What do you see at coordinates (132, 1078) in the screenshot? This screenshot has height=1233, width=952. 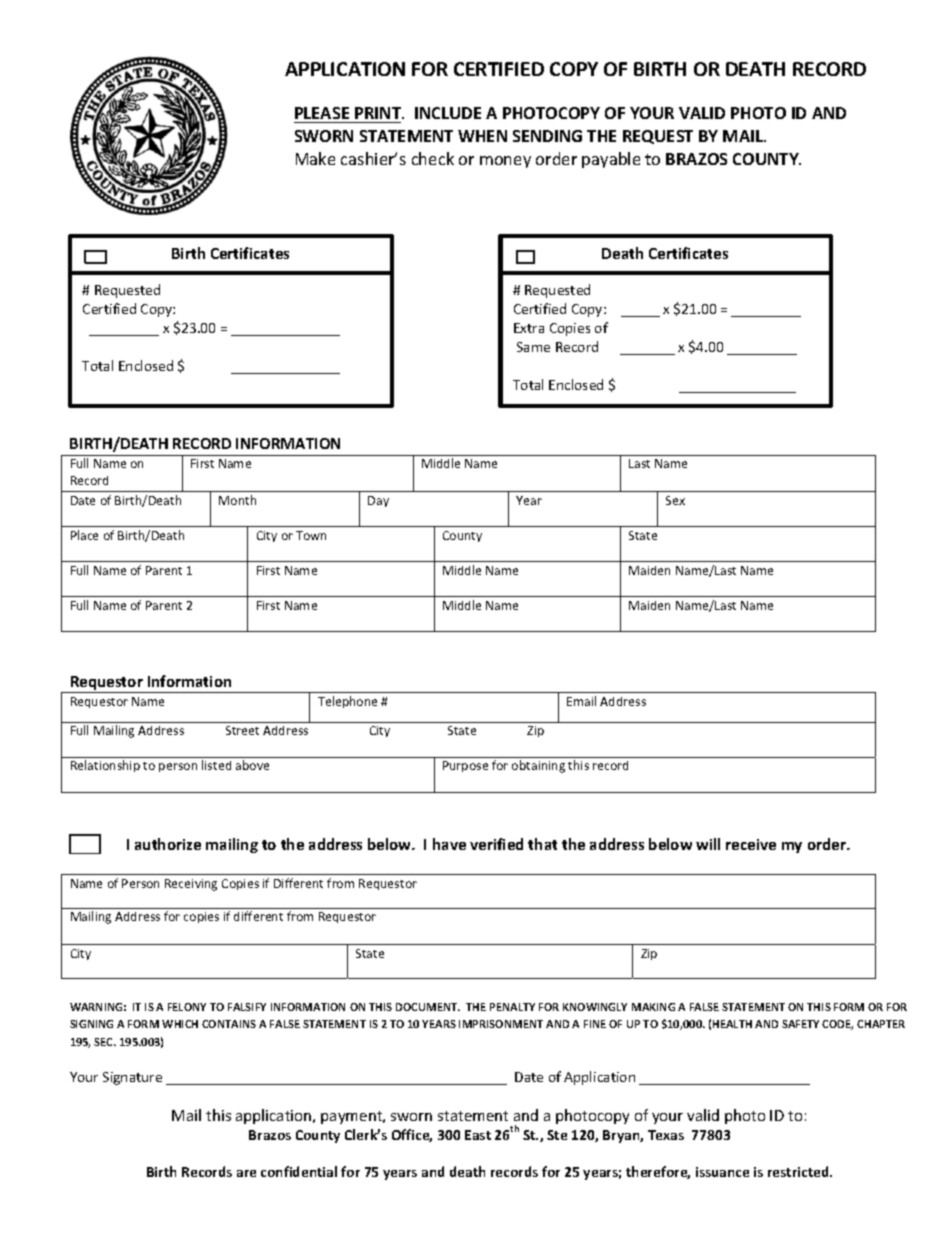 I see `Signature` at bounding box center [132, 1078].
